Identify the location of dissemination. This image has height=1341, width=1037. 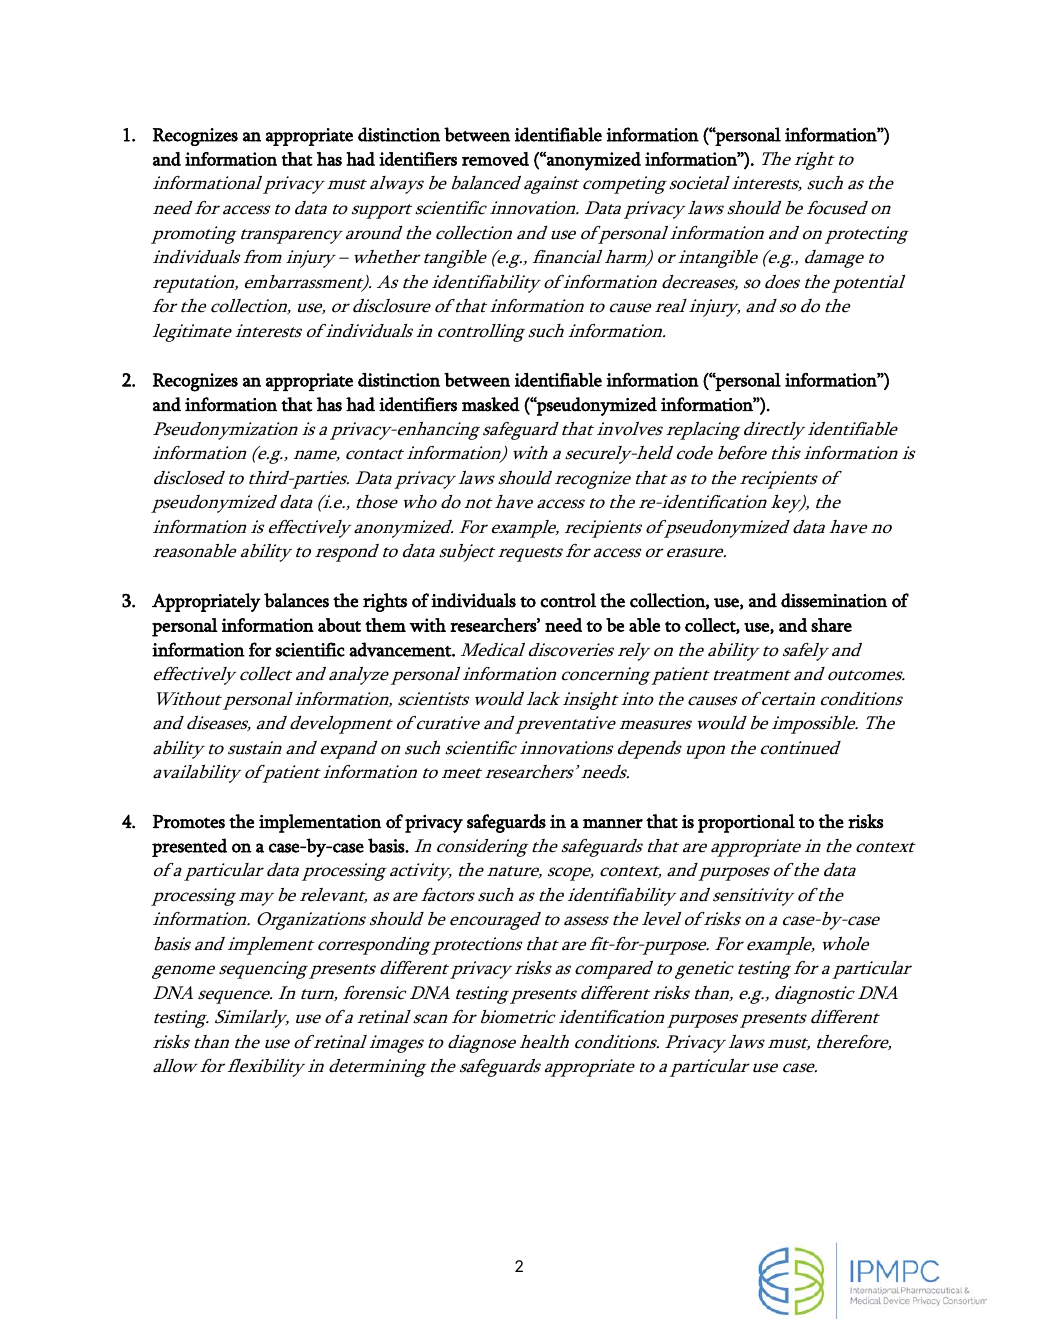
(834, 600).
